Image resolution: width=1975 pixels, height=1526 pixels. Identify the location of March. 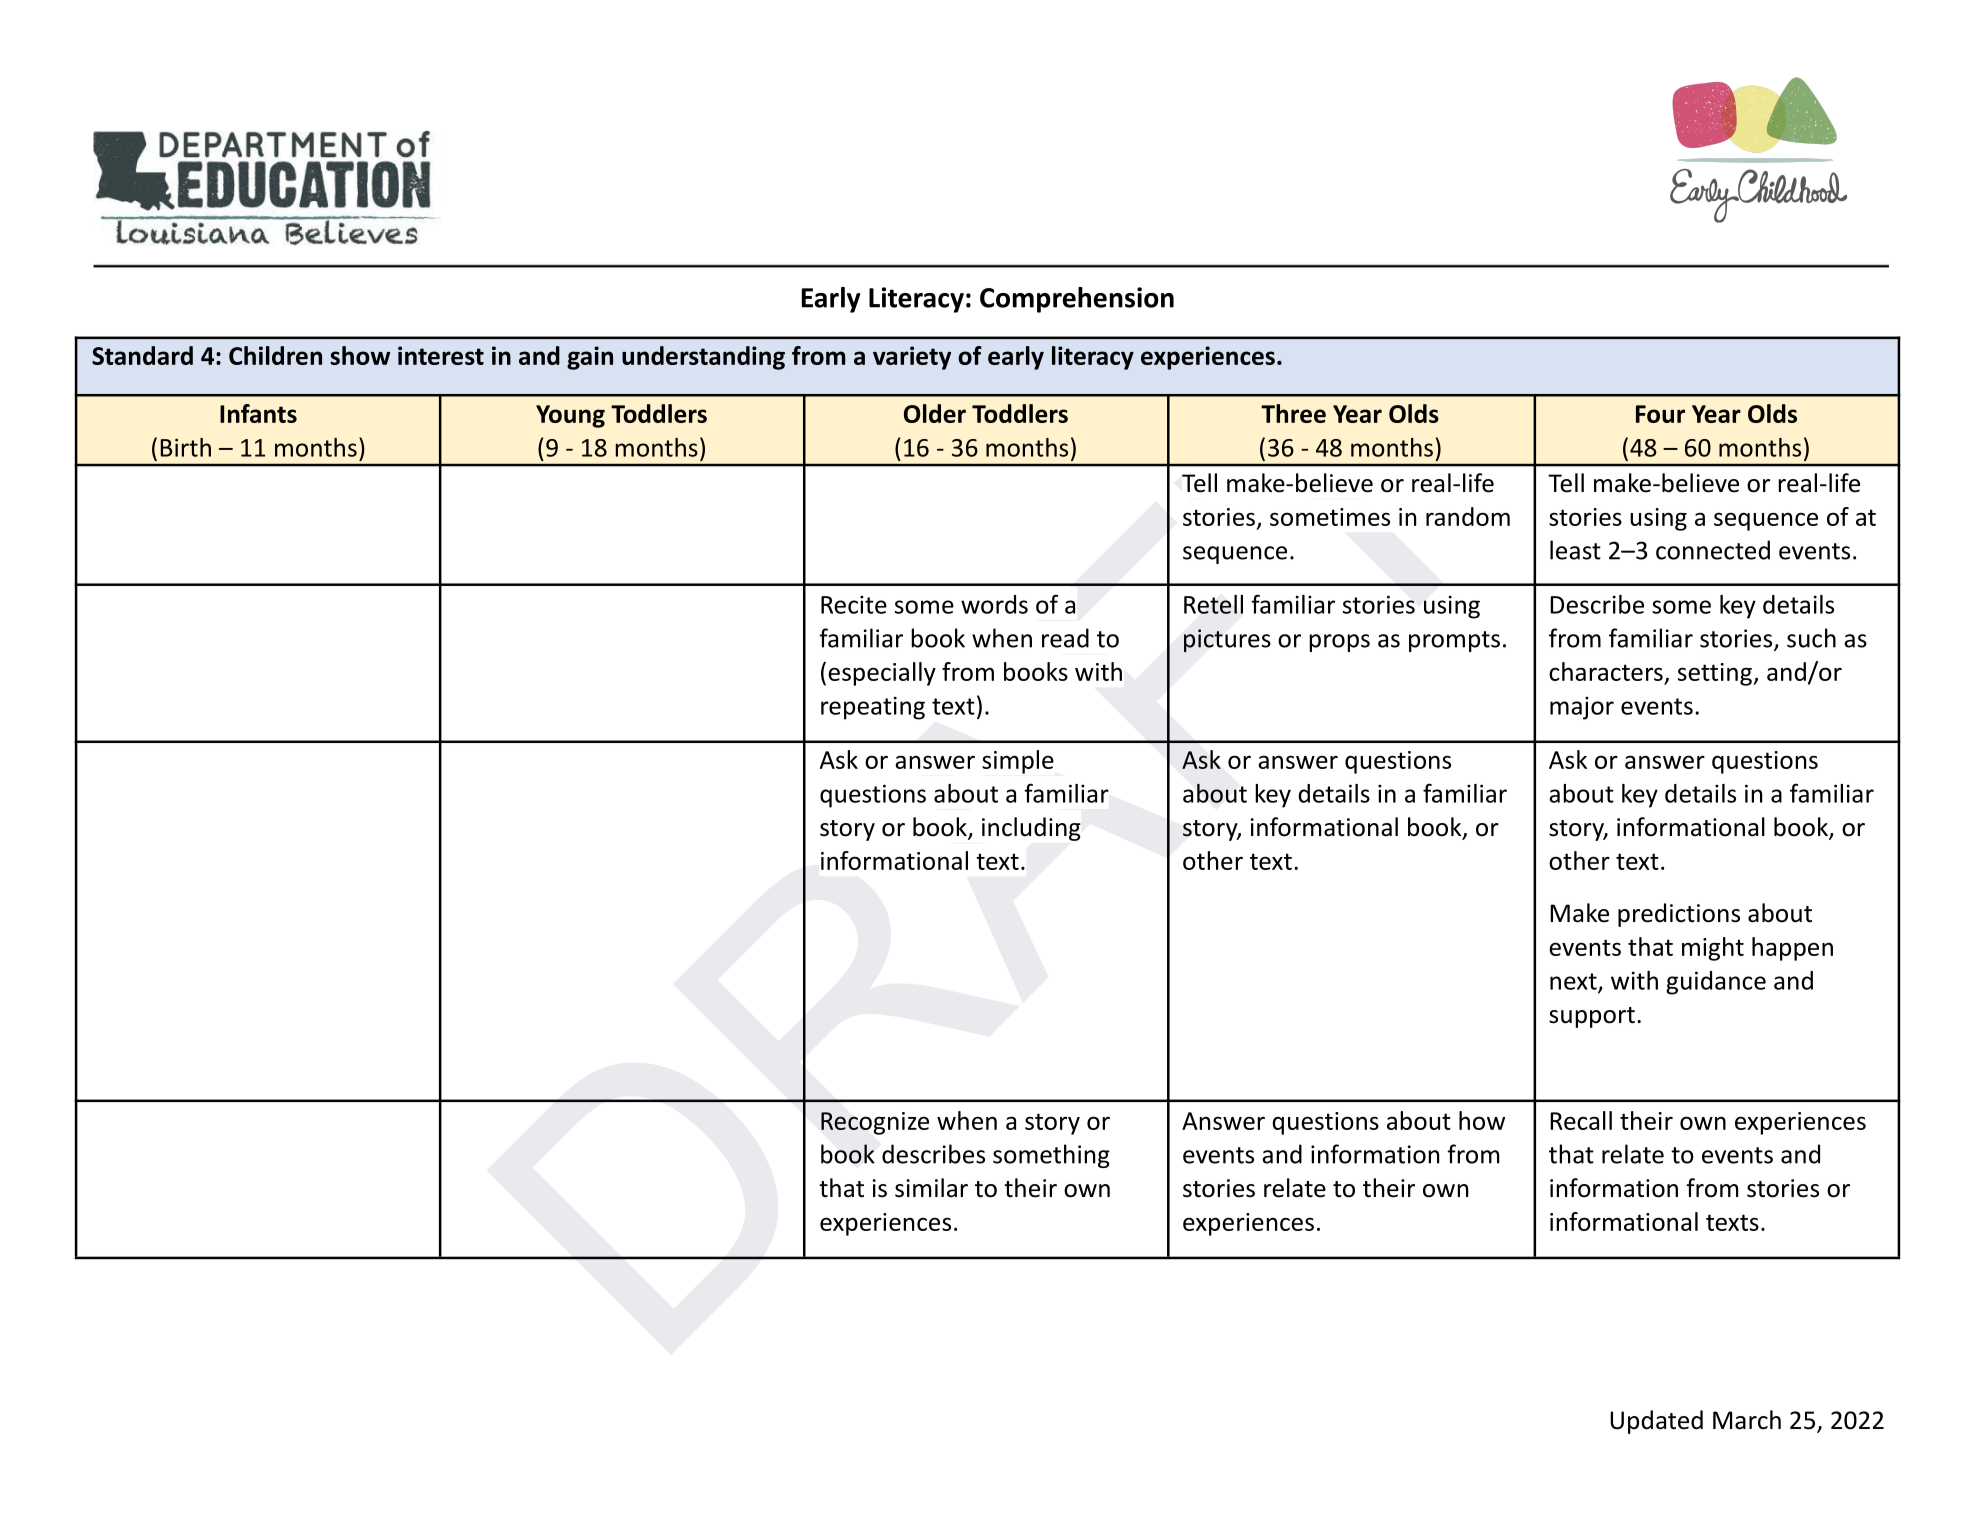
(1747, 1420).
